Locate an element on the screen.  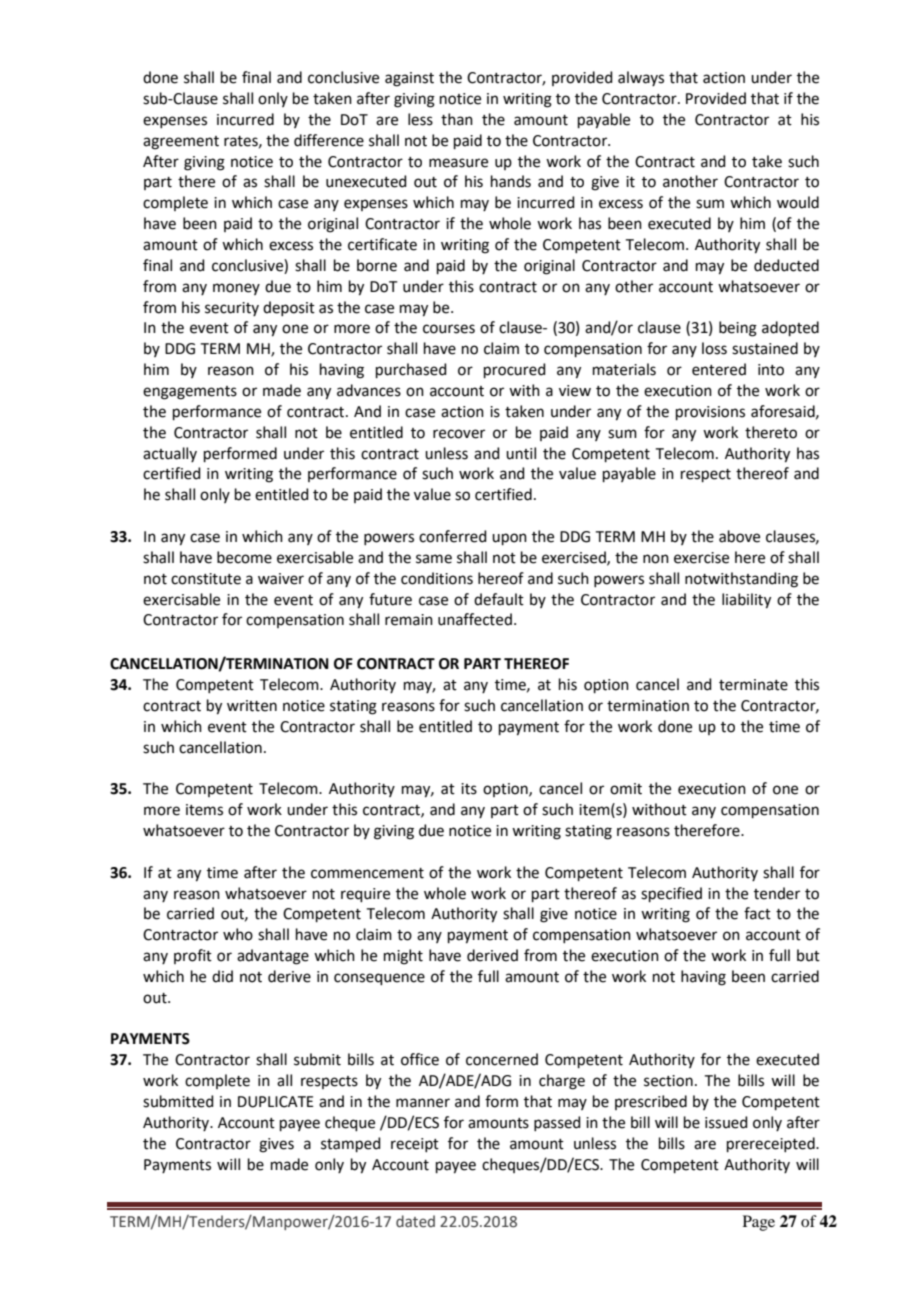
engagements is located at coordinates (190, 393).
